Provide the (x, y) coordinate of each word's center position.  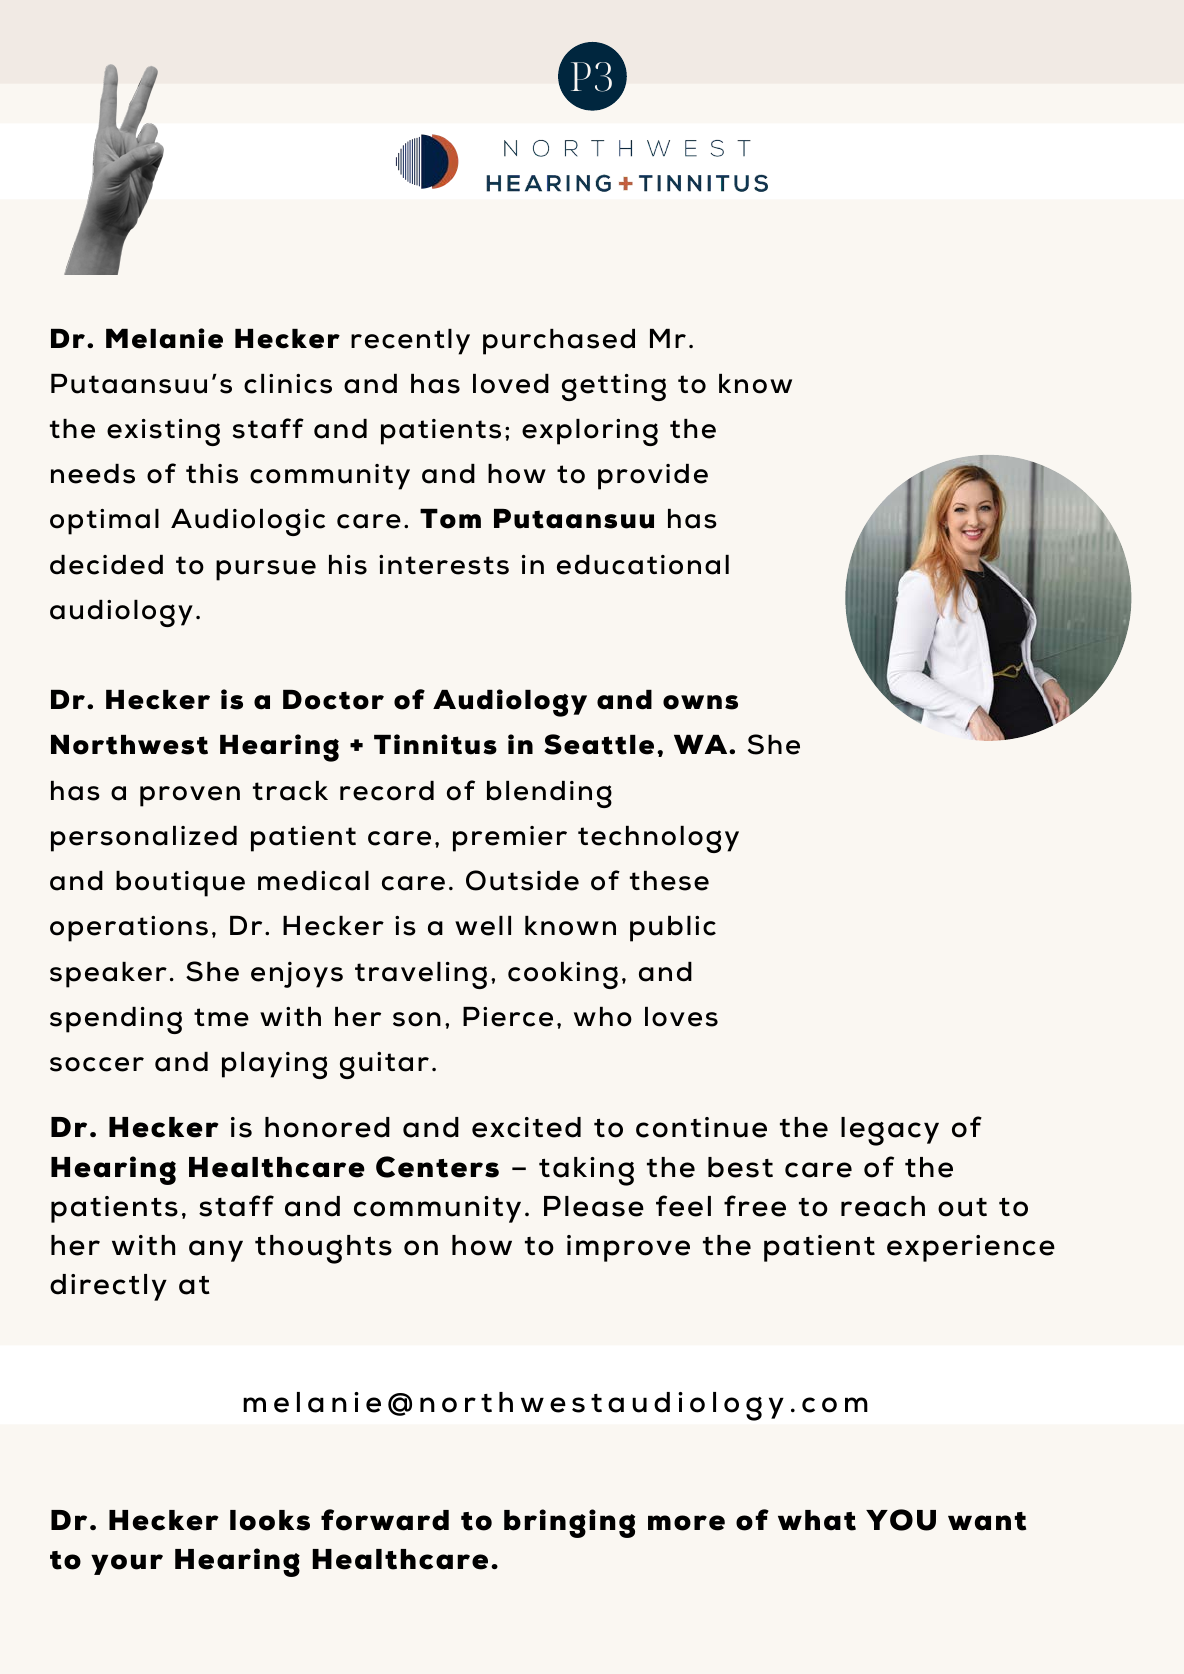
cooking (563, 975)
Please (594, 1206)
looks (270, 1520)
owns (700, 702)
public (673, 929)
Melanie (164, 338)
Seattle (599, 744)
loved (511, 384)
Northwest (129, 745)
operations (129, 929)
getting (614, 387)
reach (883, 1206)
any (216, 1251)
